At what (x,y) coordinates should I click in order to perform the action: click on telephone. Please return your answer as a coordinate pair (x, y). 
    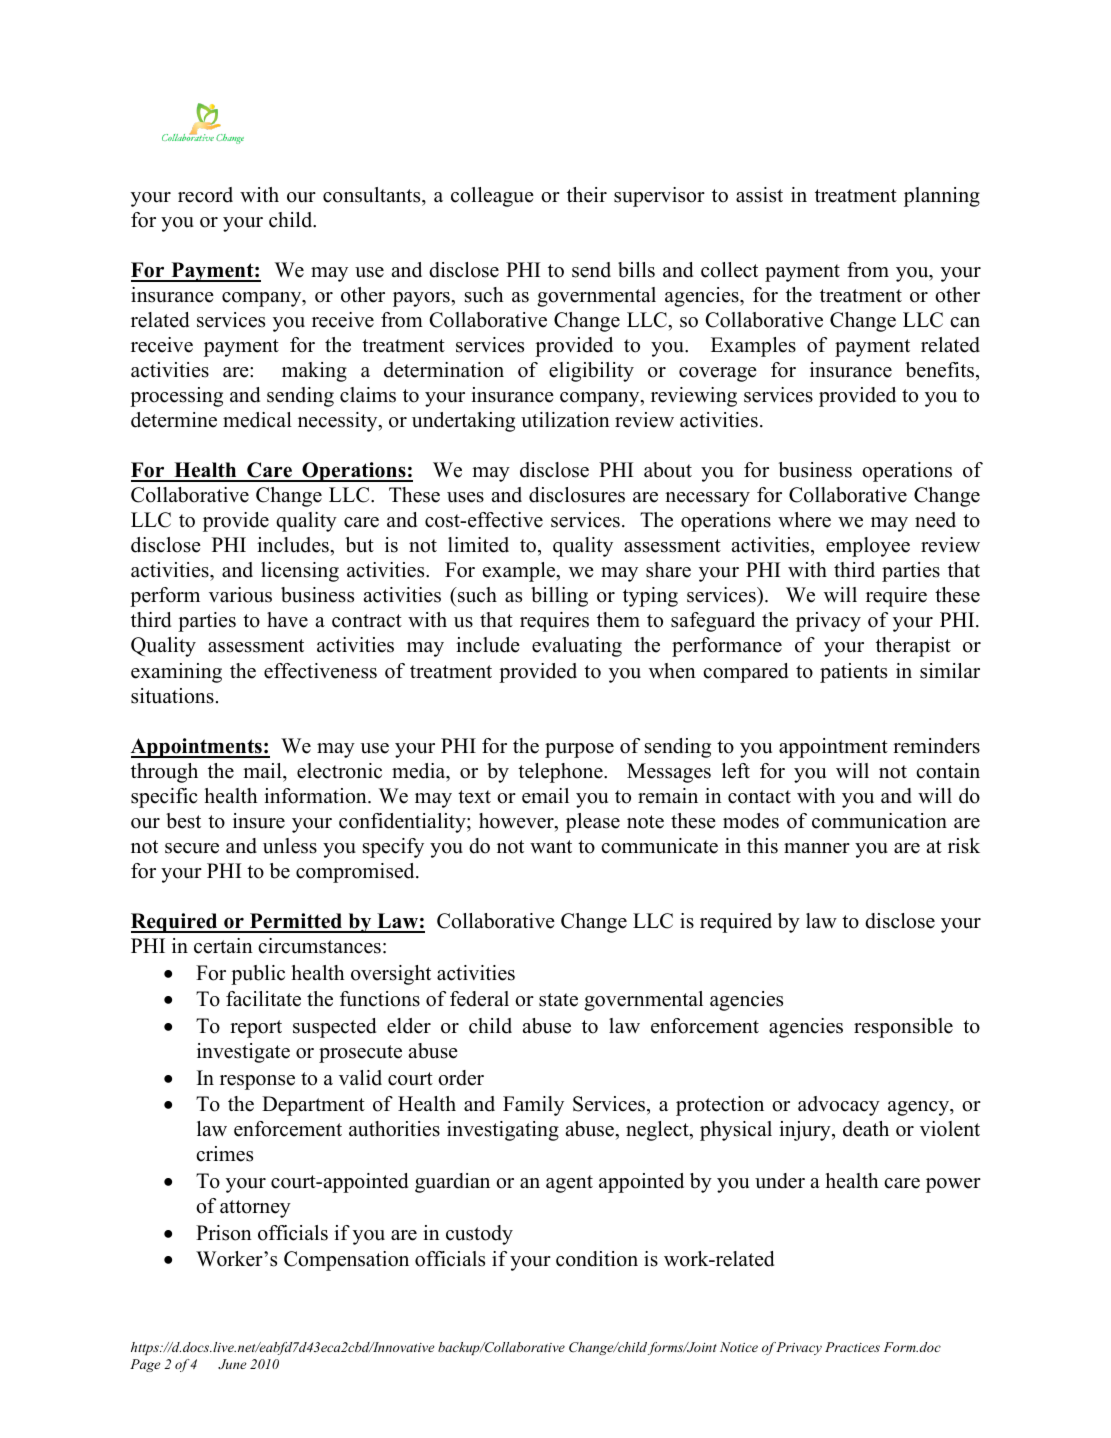
    Looking at the image, I should click on (561, 773).
